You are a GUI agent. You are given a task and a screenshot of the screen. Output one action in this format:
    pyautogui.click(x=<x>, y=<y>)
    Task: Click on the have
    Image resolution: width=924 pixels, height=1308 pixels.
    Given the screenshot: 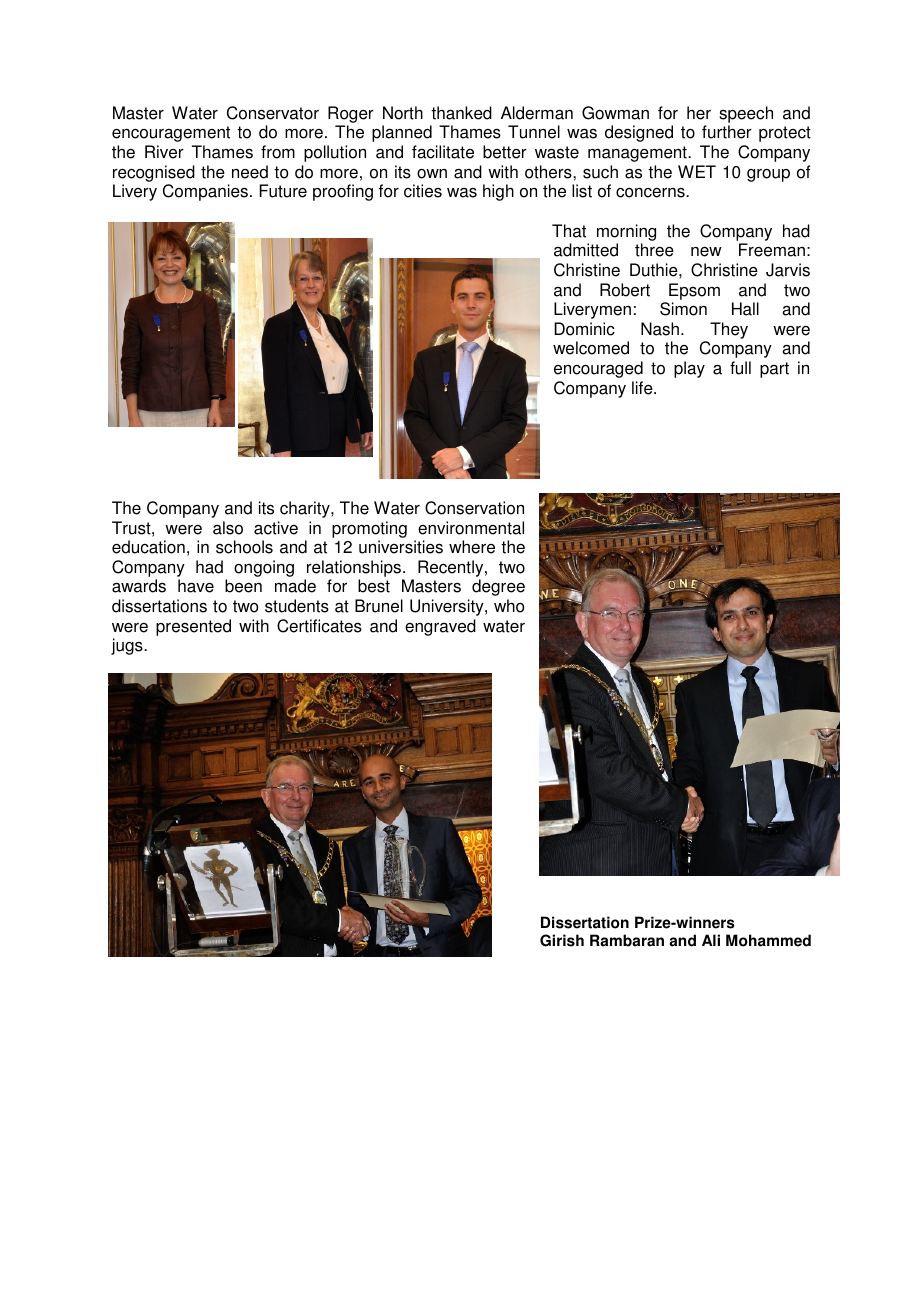 What is the action you would take?
    pyautogui.click(x=196, y=586)
